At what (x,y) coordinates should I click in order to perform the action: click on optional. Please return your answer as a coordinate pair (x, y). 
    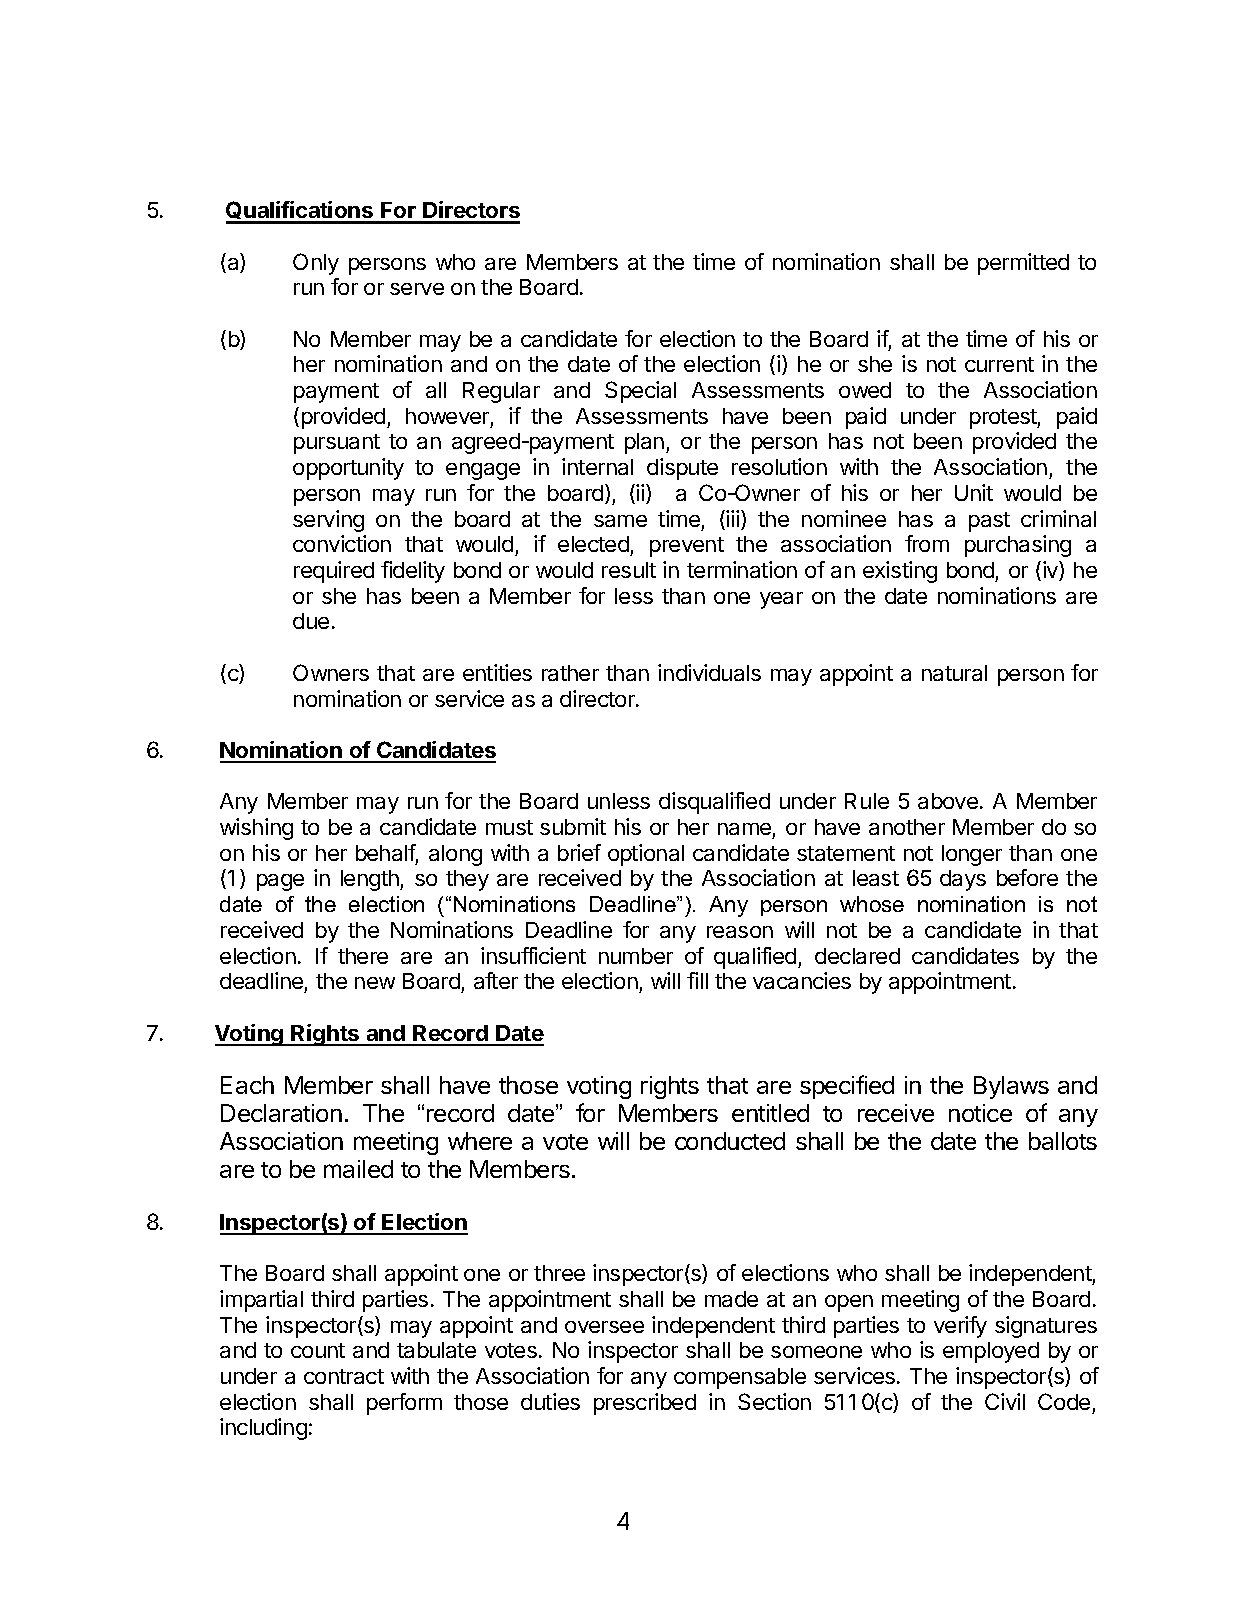
    Looking at the image, I should click on (646, 855).
